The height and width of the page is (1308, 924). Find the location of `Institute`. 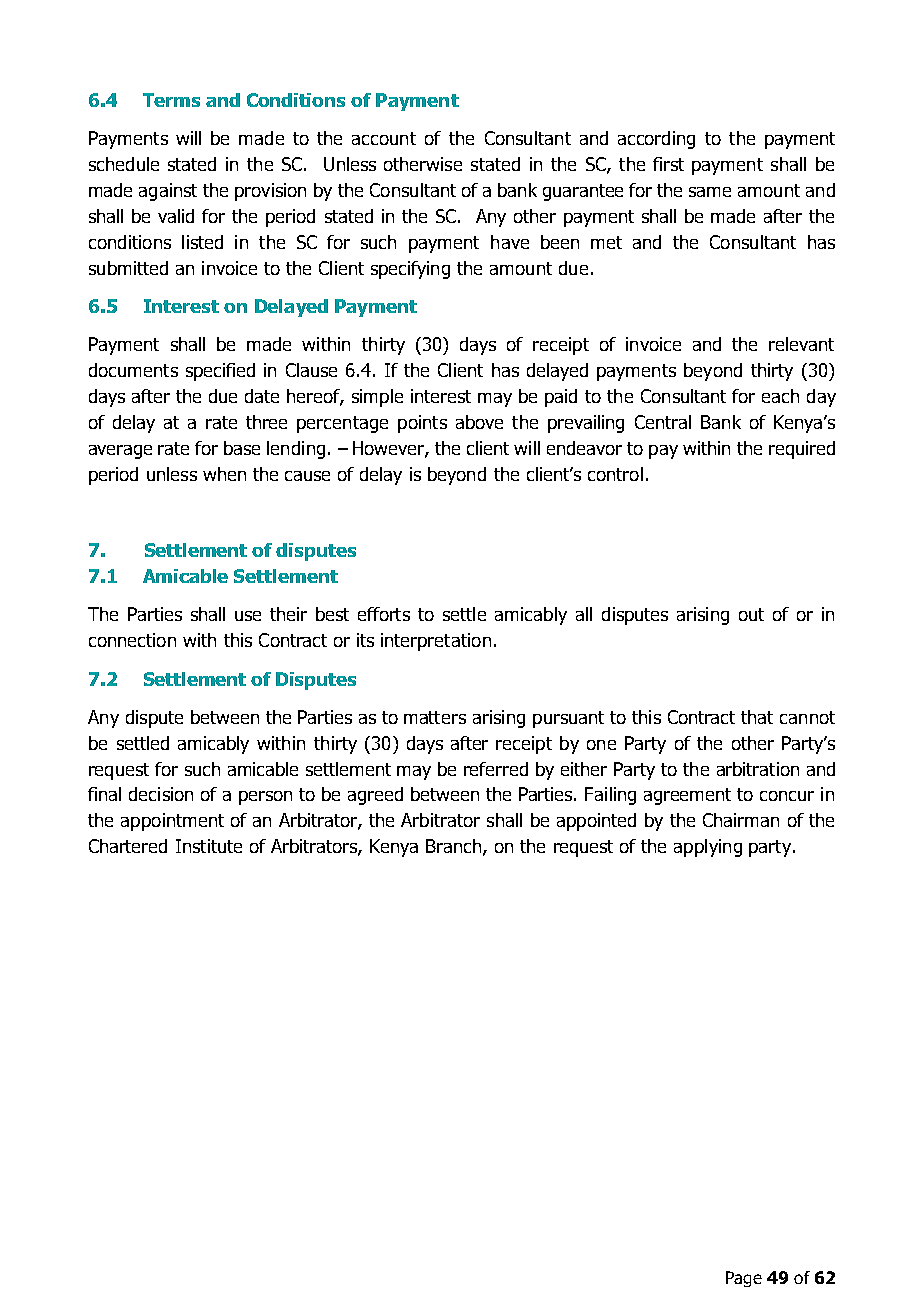

Institute is located at coordinates (209, 846).
